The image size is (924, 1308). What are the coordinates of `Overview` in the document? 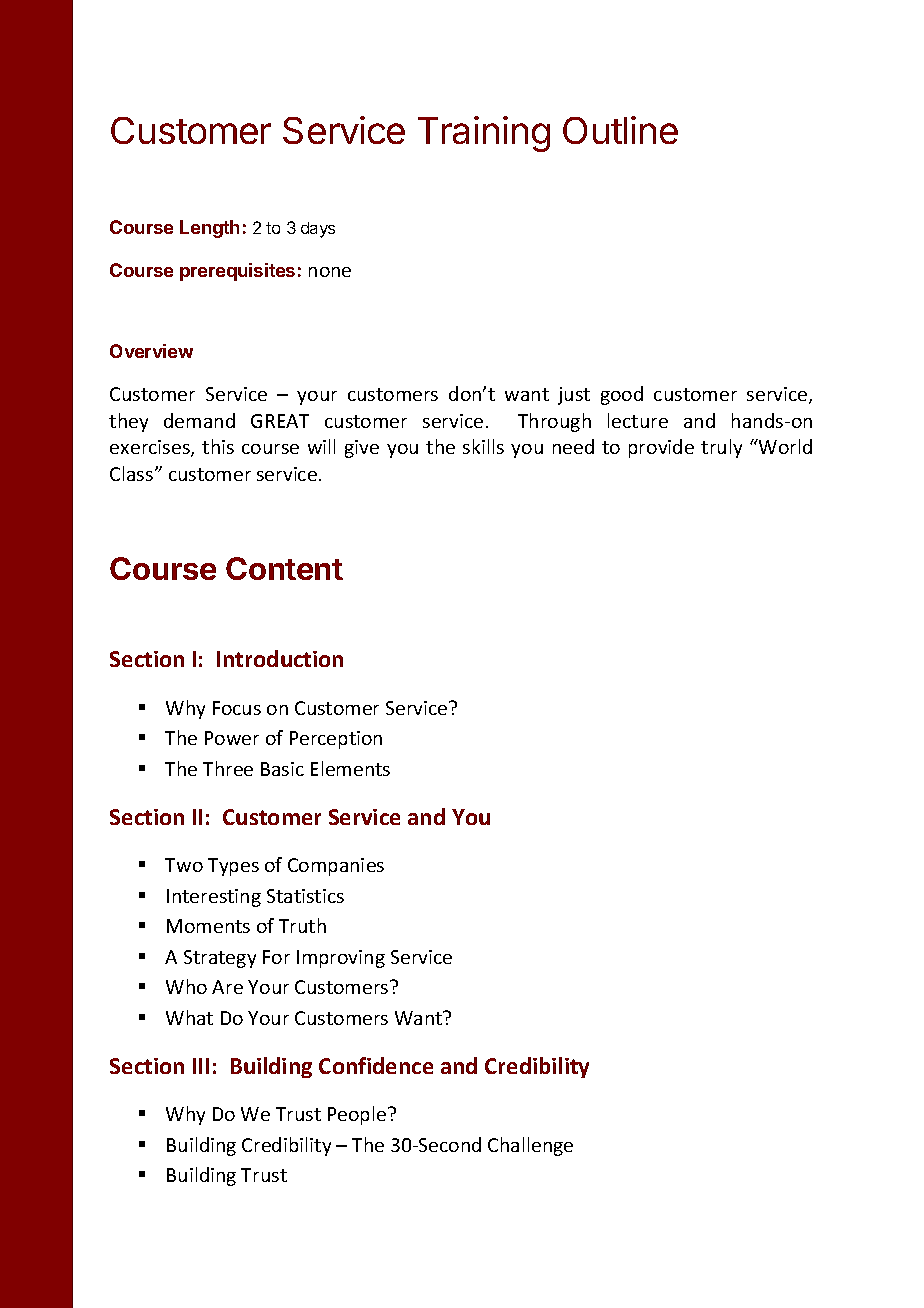 It's located at (151, 351).
